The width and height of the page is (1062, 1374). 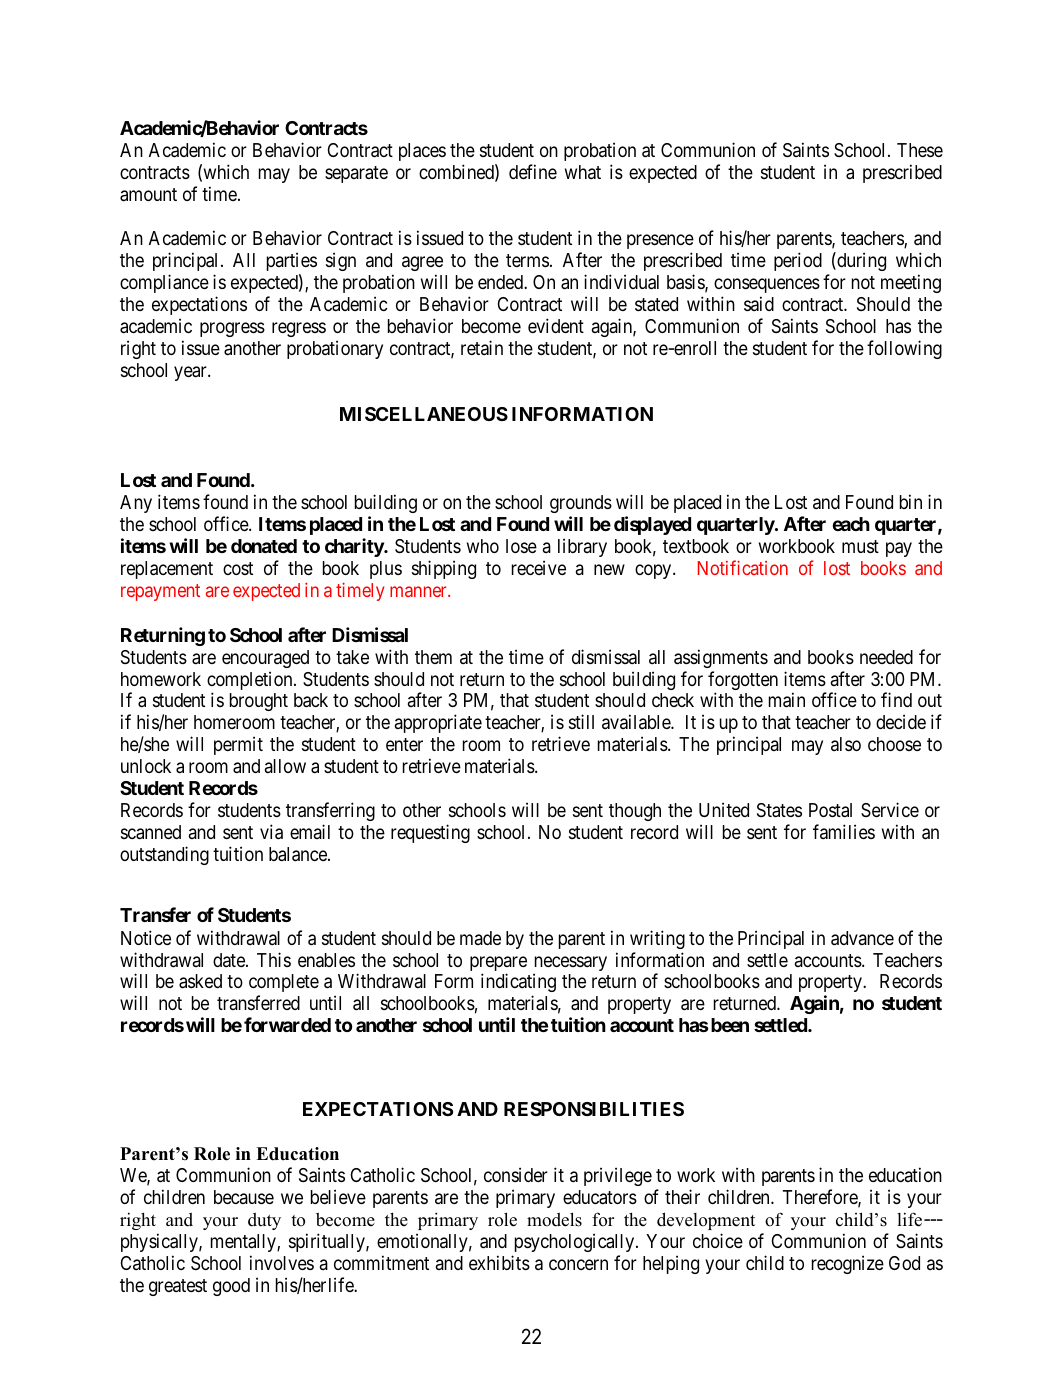 I want to click on define, so click(x=533, y=171).
